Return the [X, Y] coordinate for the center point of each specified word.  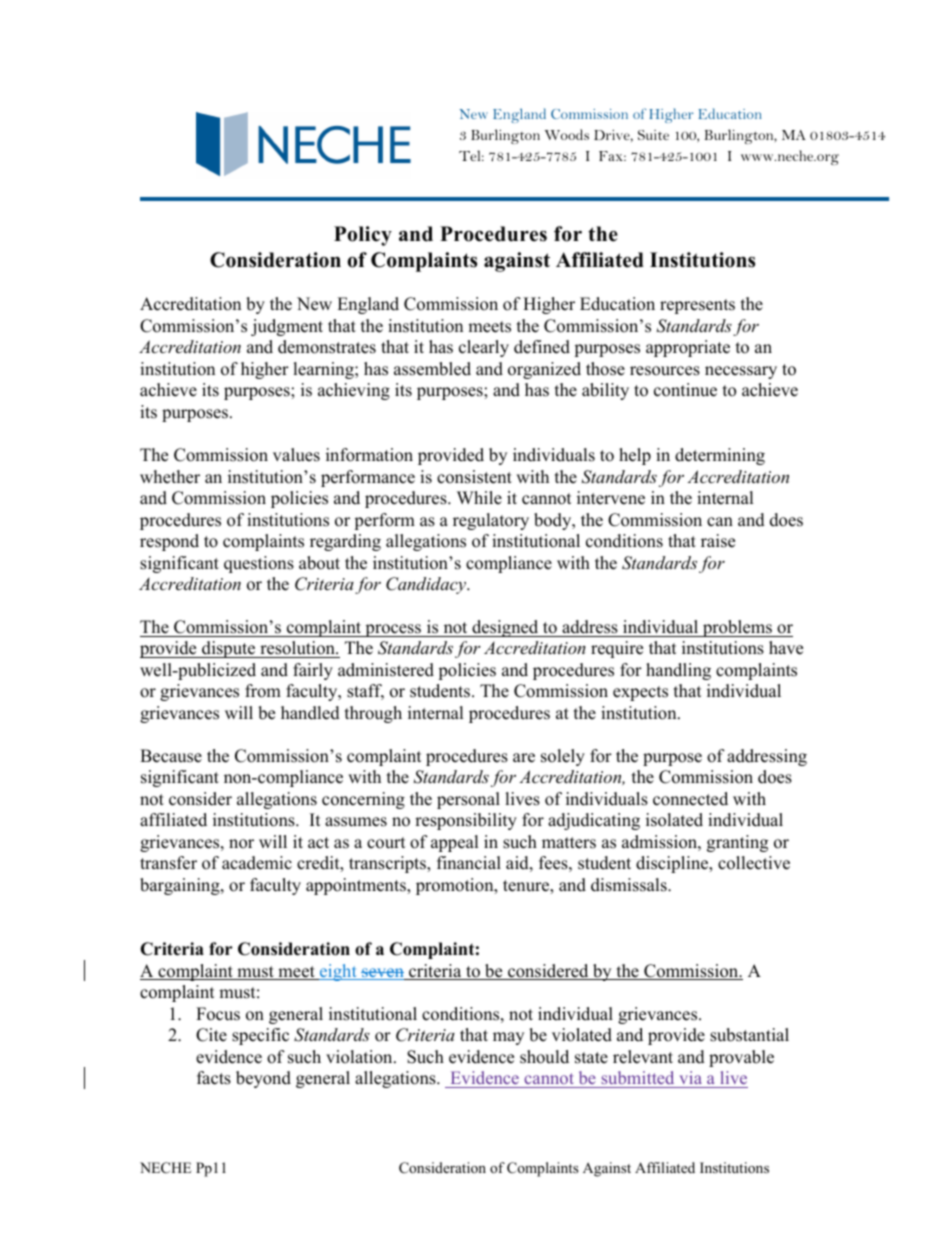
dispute [229, 649]
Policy [363, 236]
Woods [567, 134]
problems [737, 628]
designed [505, 628]
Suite [653, 135]
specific [260, 1036]
